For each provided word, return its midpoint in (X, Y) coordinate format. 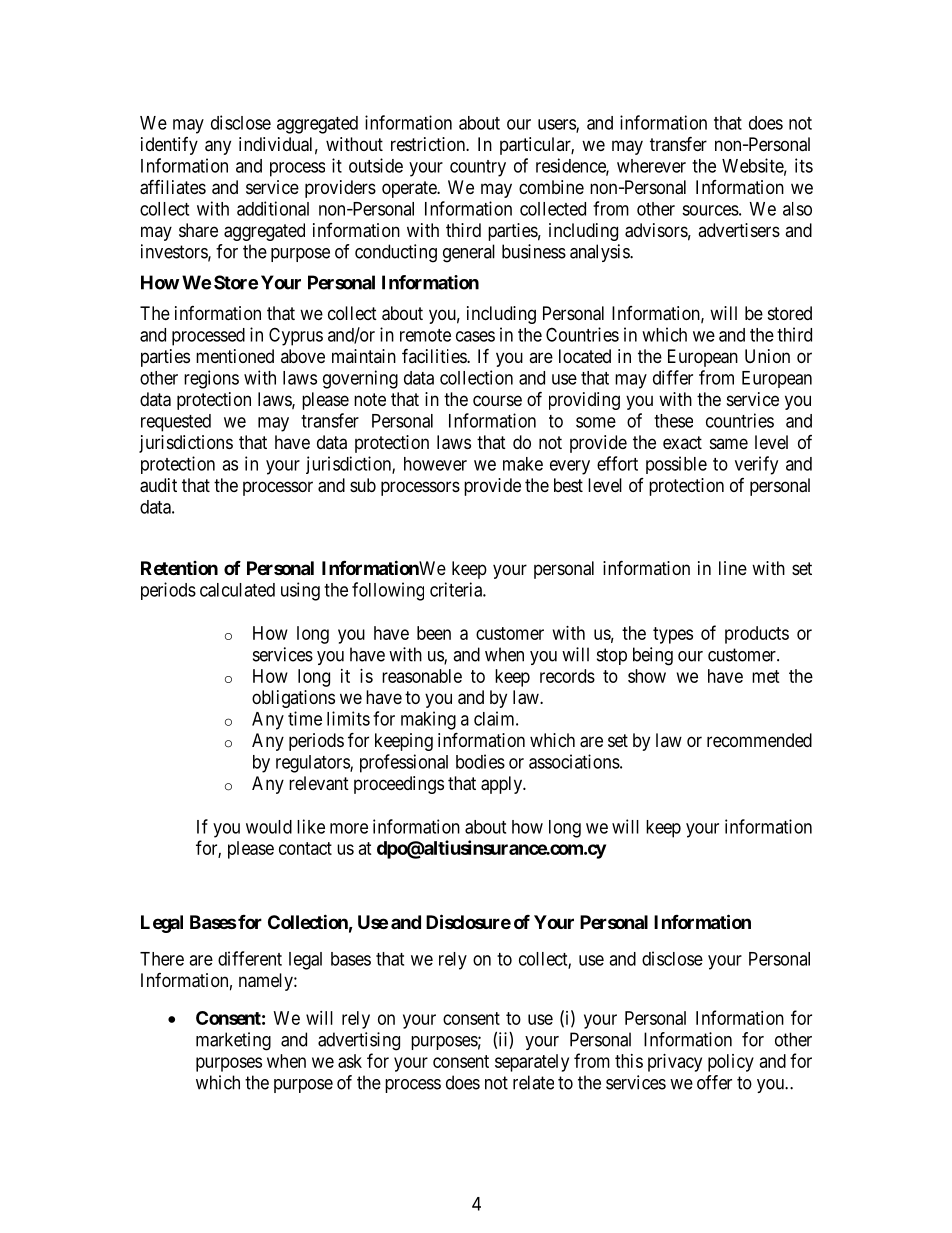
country (478, 168)
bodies (480, 761)
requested (176, 423)
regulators (313, 764)
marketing (233, 1041)
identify (169, 146)
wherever (651, 166)
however (435, 464)
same (729, 443)
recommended (759, 740)
